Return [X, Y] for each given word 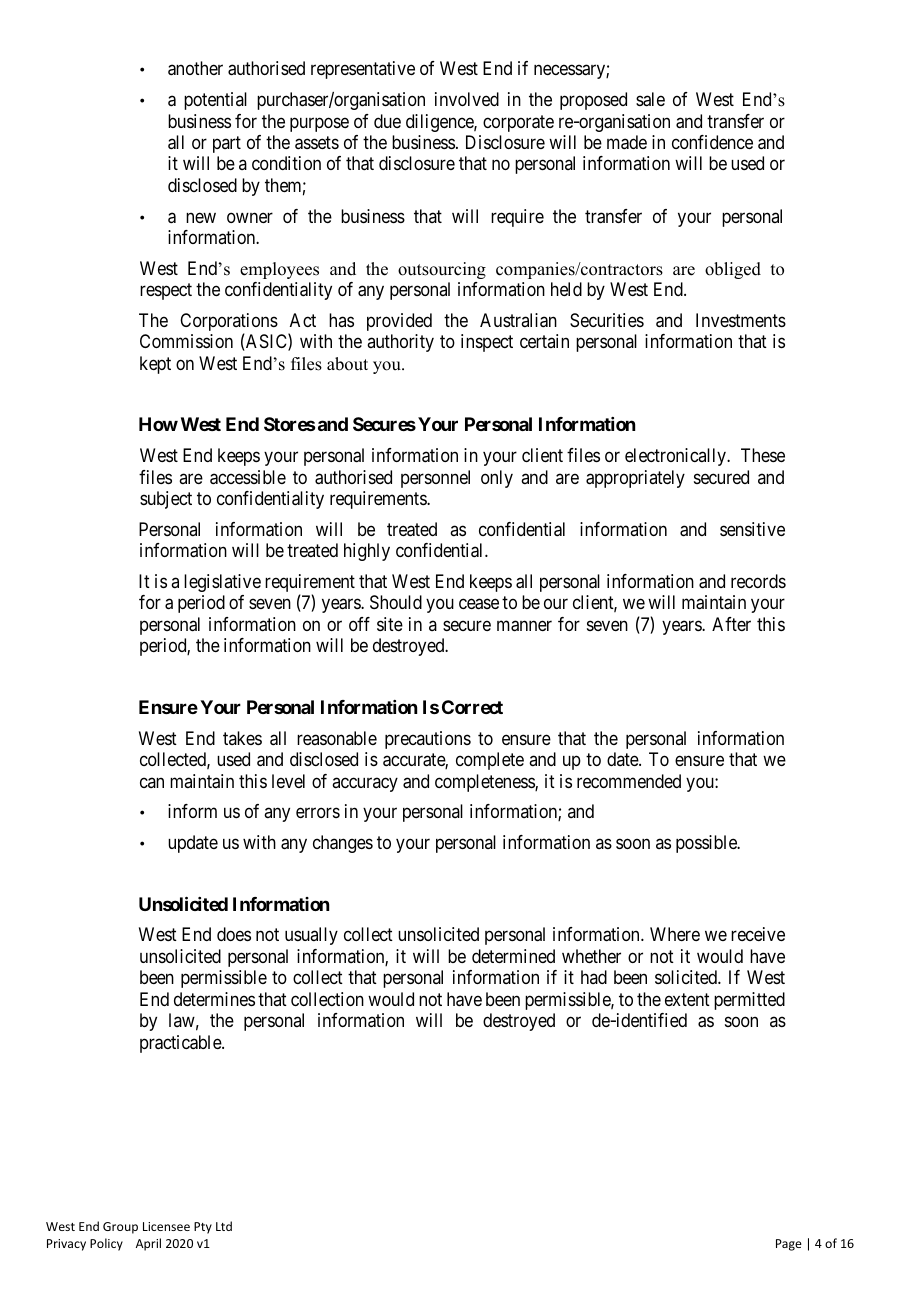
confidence [712, 142]
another [195, 68]
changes [343, 844]
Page [789, 1245]
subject [166, 500]
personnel [435, 479]
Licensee [166, 1226]
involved [467, 99]
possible [707, 844]
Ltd [224, 1226]
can [152, 782]
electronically [676, 457]
